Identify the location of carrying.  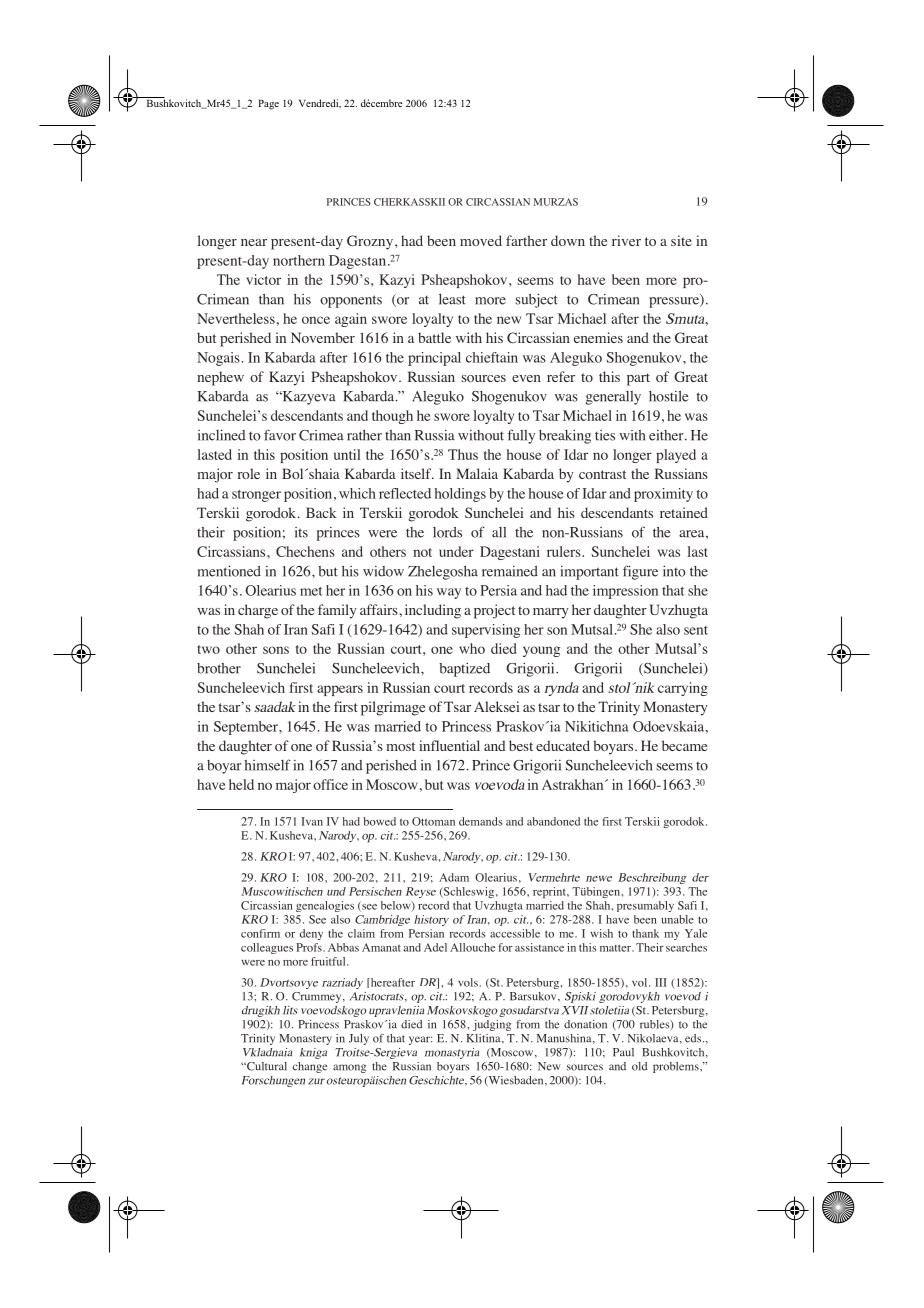
(683, 689).
